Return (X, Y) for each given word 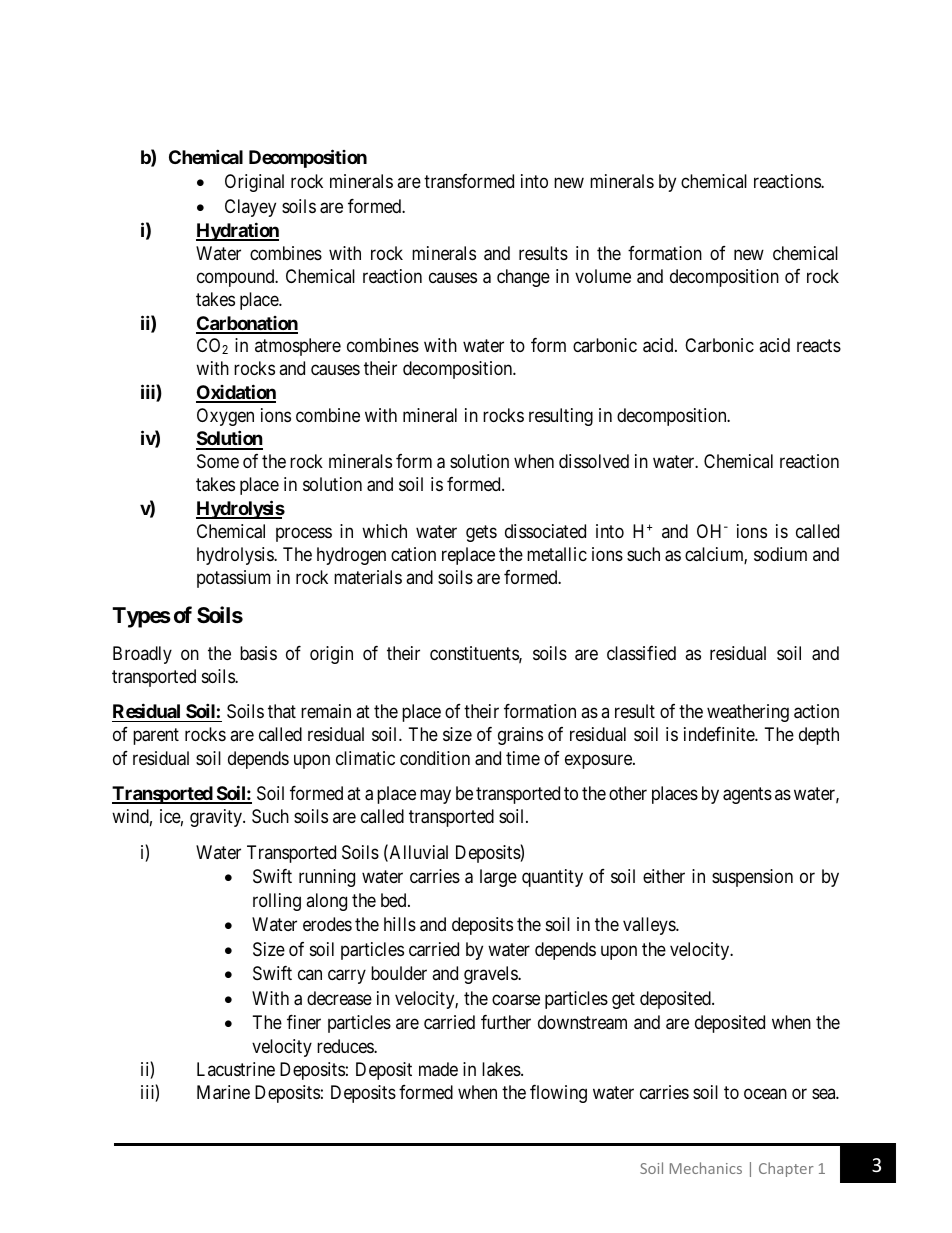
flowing (558, 1094)
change (523, 278)
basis (258, 653)
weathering (748, 713)
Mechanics (706, 1168)
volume (603, 276)
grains (520, 736)
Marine (223, 1092)
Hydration (237, 231)
